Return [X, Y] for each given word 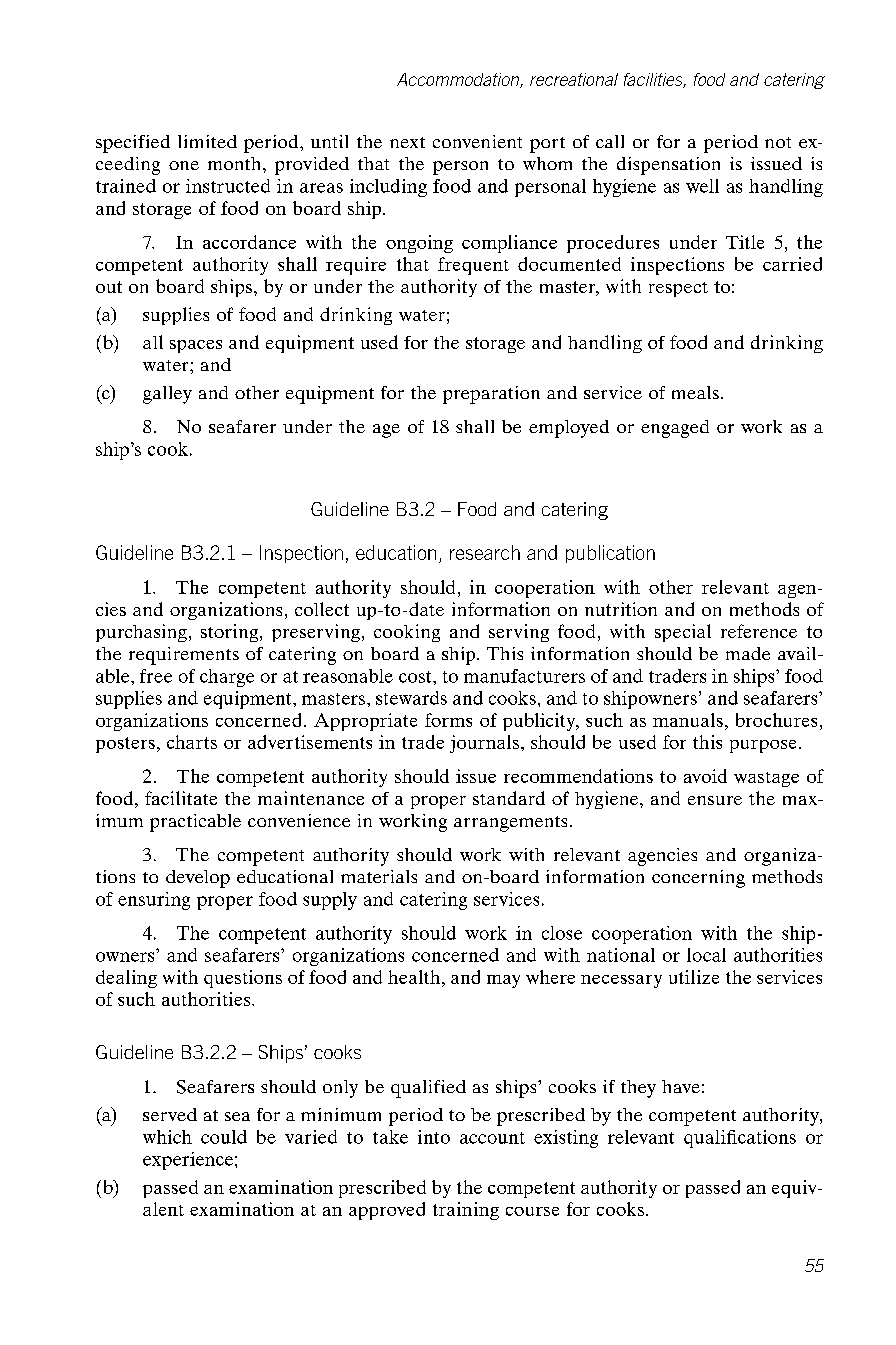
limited [207, 141]
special [683, 633]
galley [167, 395]
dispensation [668, 166]
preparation [491, 395]
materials [379, 876]
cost [416, 677]
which [167, 1137]
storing [231, 633]
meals [695, 392]
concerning [698, 879]
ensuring [154, 901]
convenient [477, 141]
